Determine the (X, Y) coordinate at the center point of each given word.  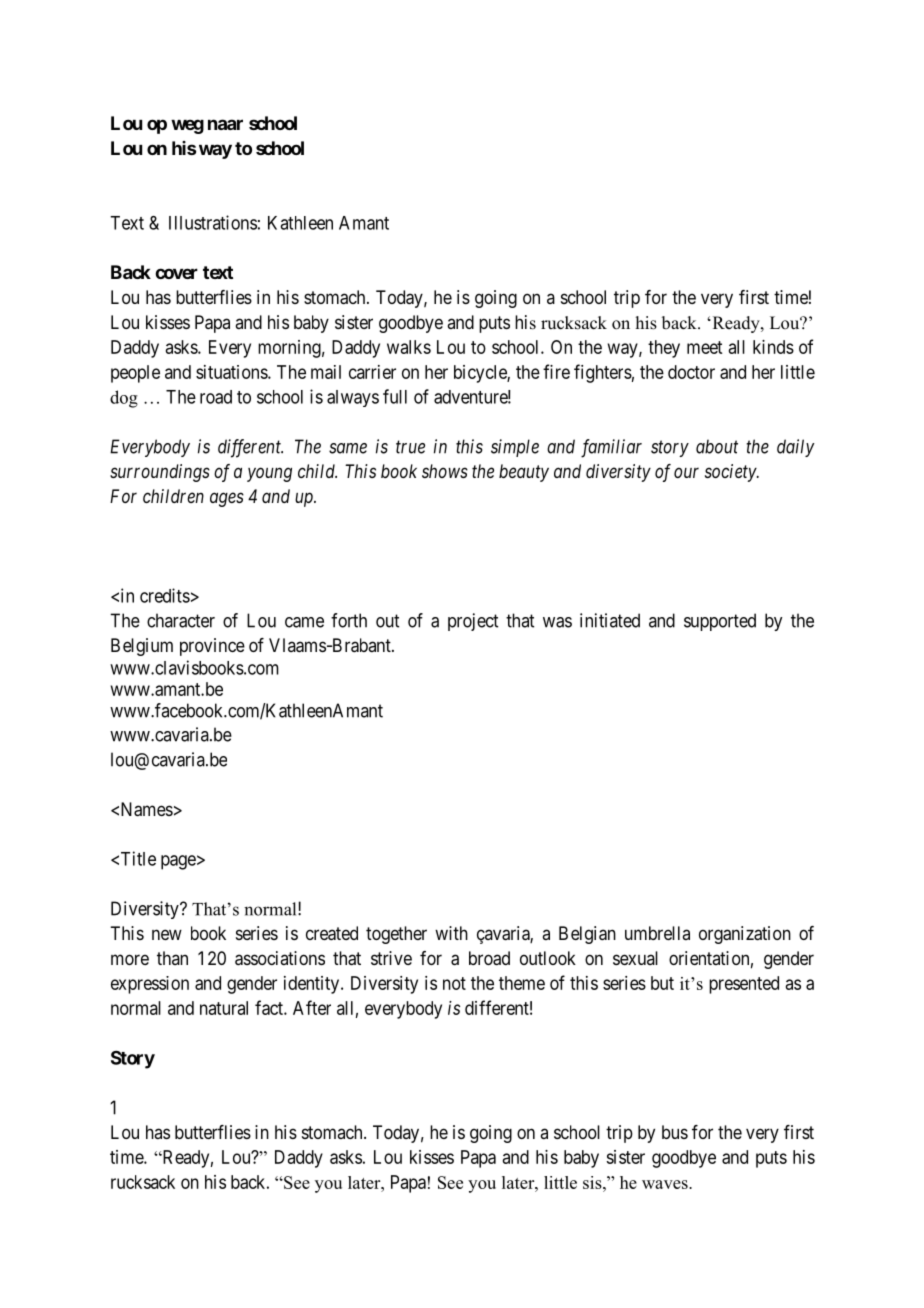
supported (720, 622)
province (212, 647)
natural (224, 1008)
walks (409, 347)
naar (225, 124)
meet (704, 347)
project (473, 622)
